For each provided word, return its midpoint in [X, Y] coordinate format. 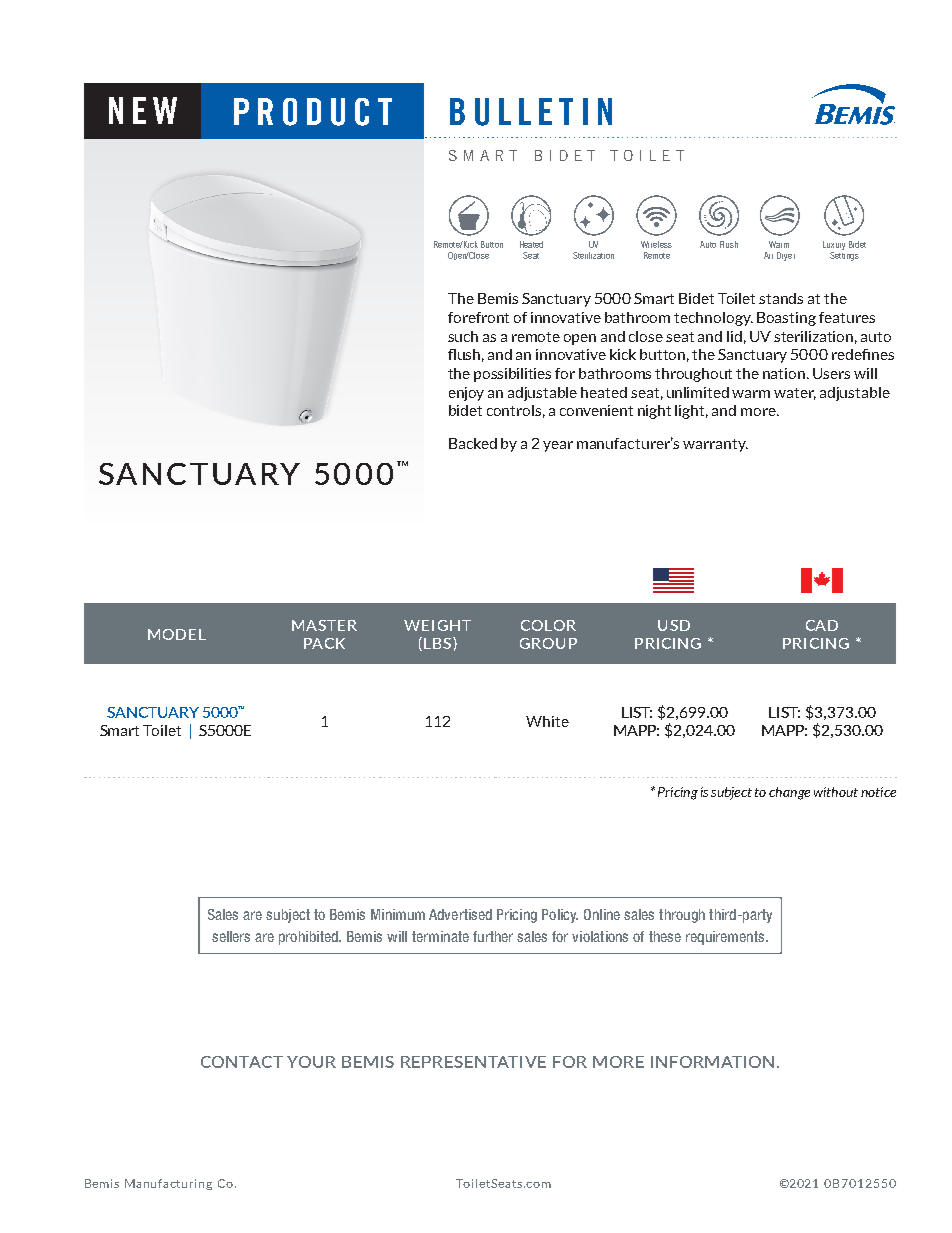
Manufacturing [168, 1184]
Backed [473, 443]
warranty [715, 445]
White [547, 721]
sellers [231, 936]
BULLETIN [531, 112]
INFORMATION [712, 1062]
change [789, 793]
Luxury [834, 247]
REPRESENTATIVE [473, 1062]
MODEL [177, 634]
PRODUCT [313, 112]
